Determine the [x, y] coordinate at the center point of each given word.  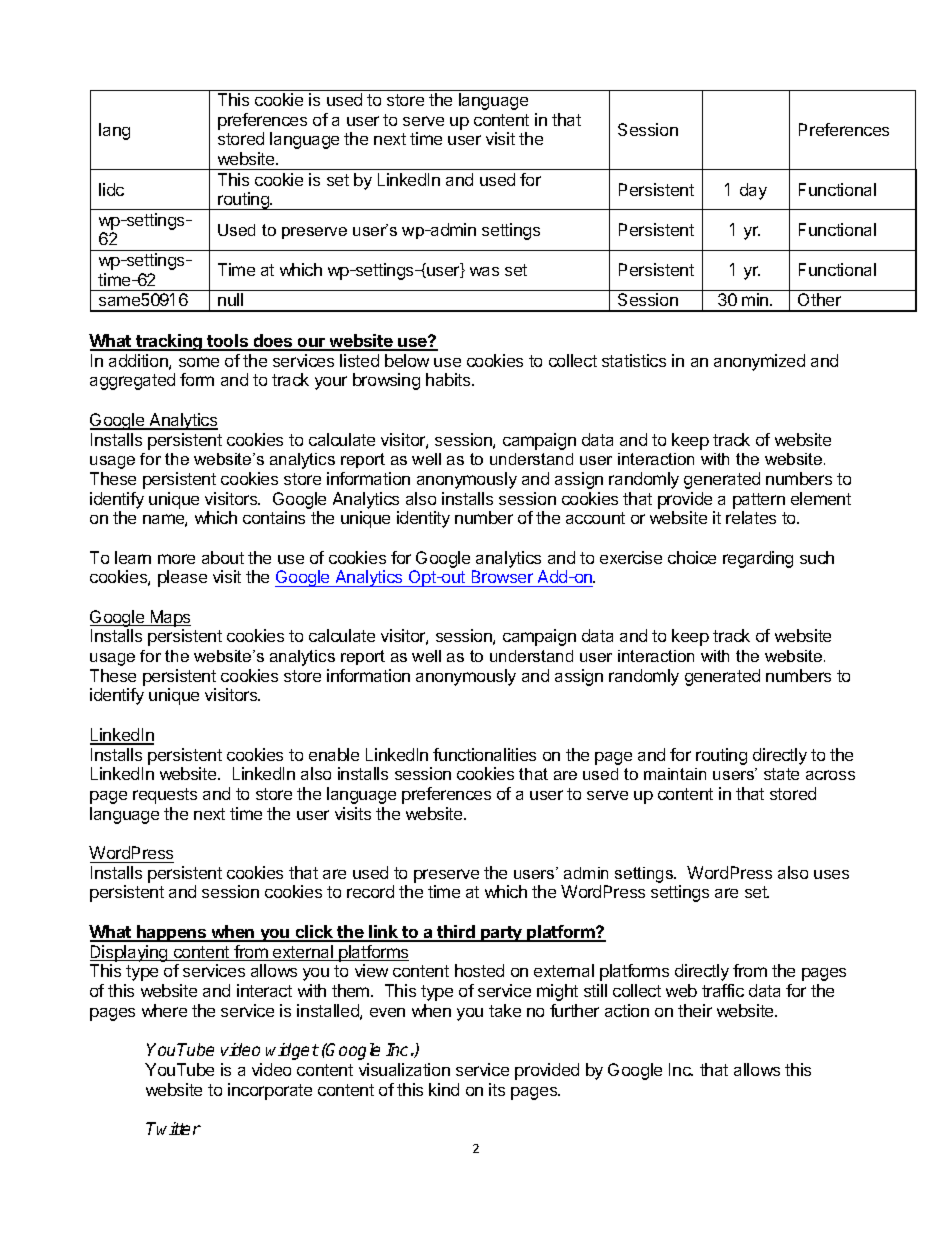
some [199, 362]
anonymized [759, 362]
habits [449, 379]
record [370, 891]
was [484, 271]
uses [831, 874]
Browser [502, 578]
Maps [169, 618]
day [753, 191]
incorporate [270, 1091]
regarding [758, 559]
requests [165, 796]
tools [227, 342]
